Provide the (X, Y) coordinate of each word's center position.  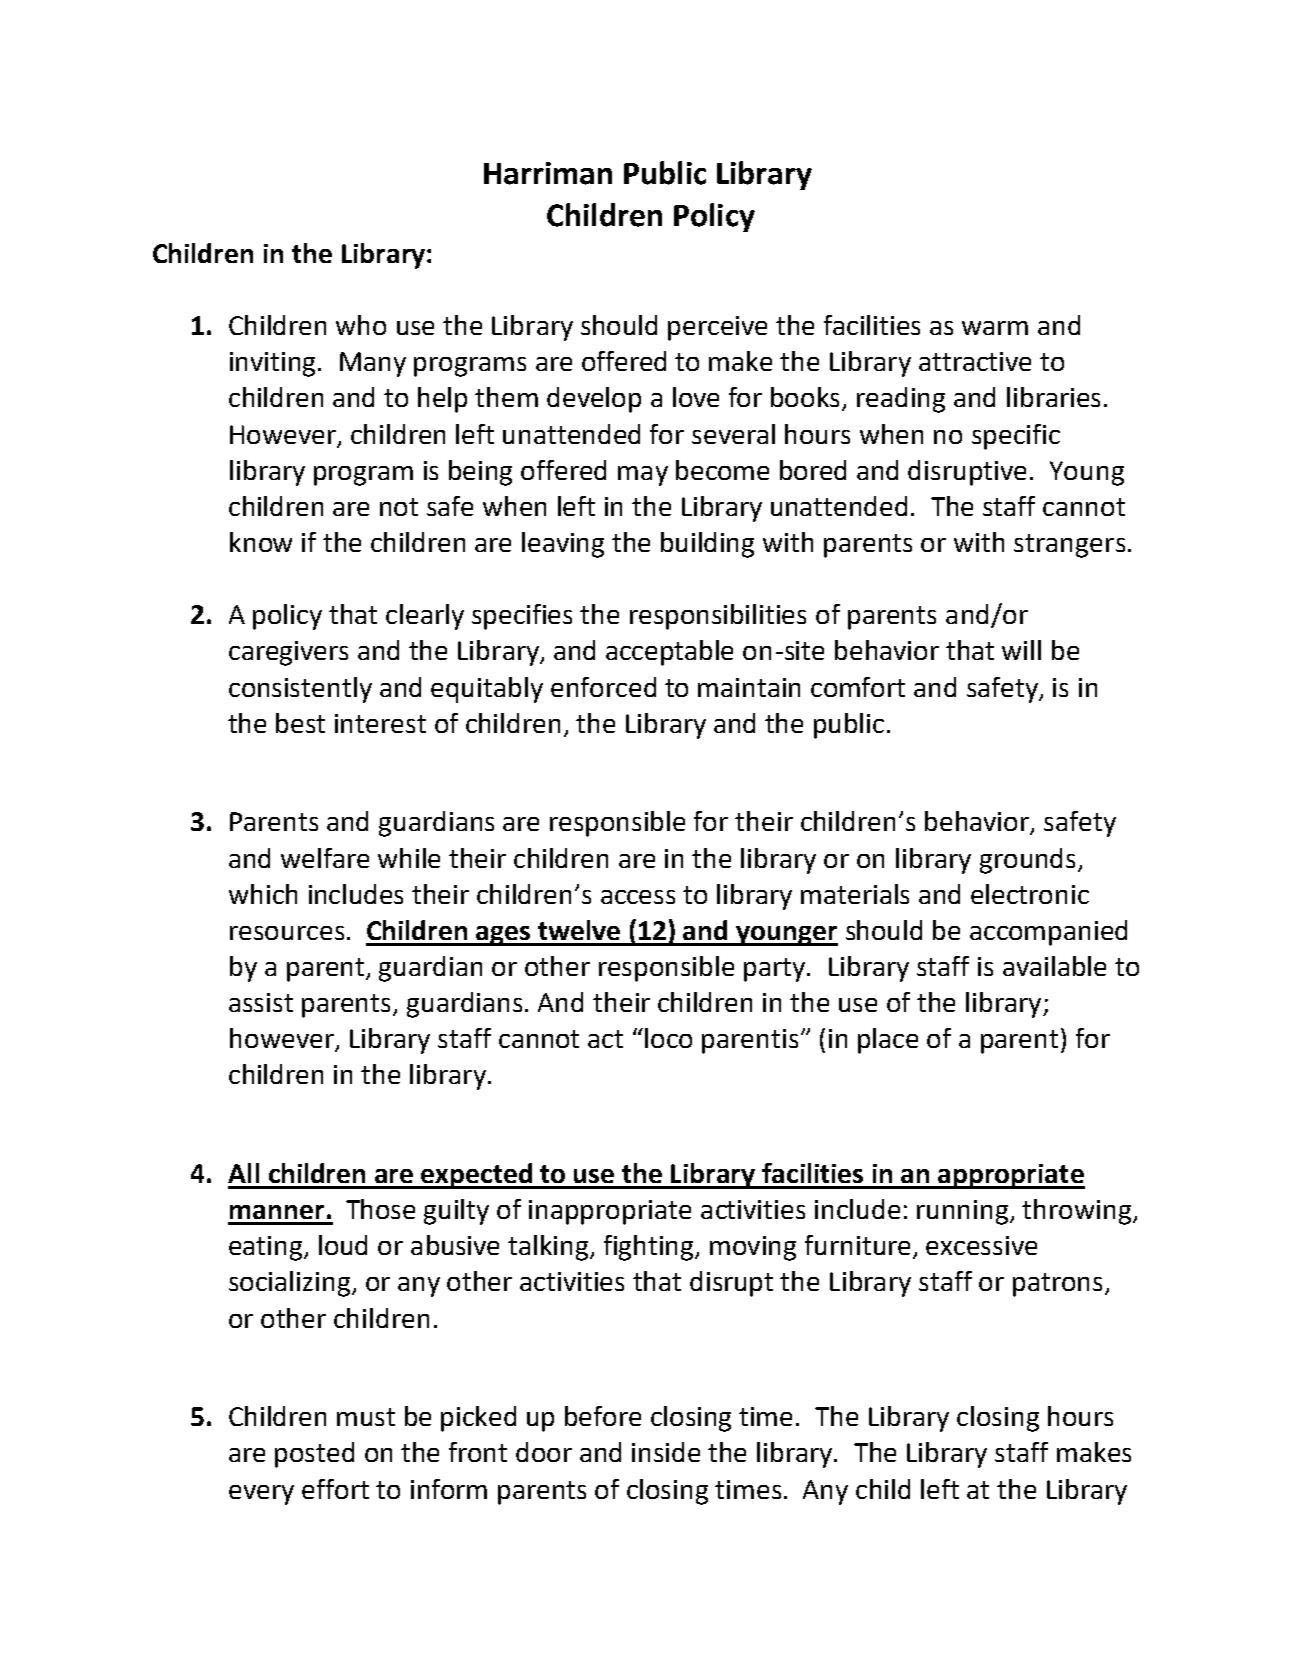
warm (995, 328)
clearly (425, 617)
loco (668, 1038)
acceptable (669, 653)
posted (314, 1455)
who (361, 325)
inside (666, 1452)
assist (261, 1002)
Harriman (548, 173)
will (1021, 650)
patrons (1057, 1285)
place (888, 1041)
